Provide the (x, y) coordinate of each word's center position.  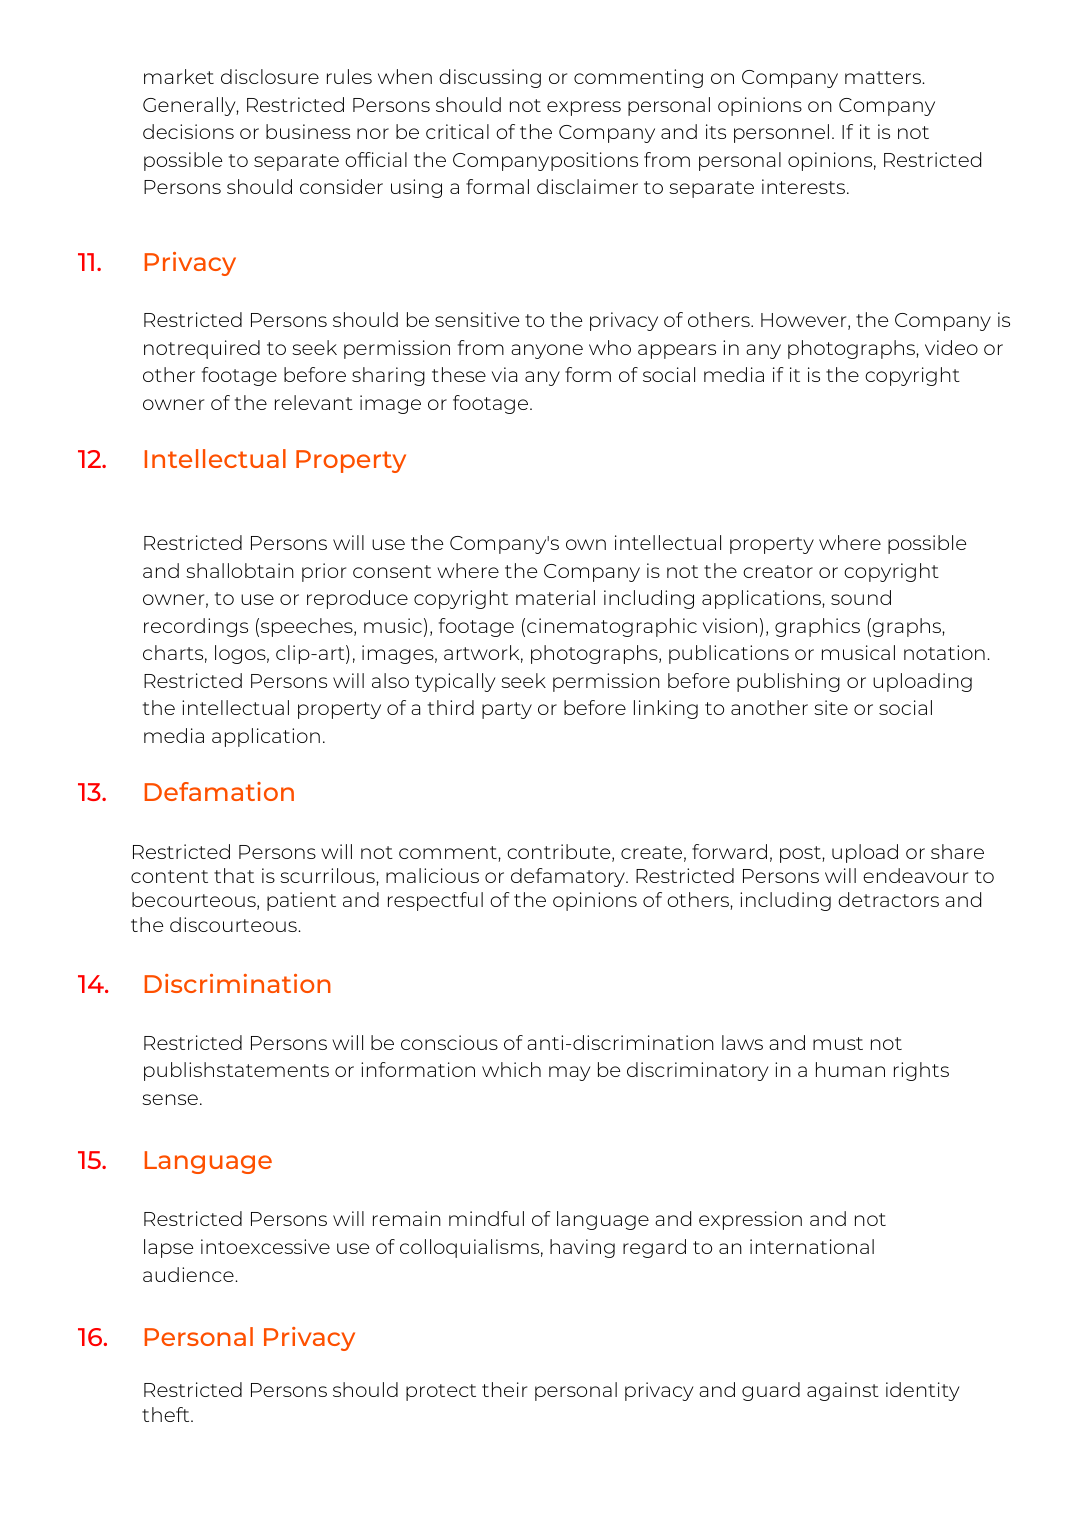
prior (324, 572)
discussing (490, 78)
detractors (888, 899)
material (555, 597)
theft (167, 1414)
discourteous (234, 924)
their (504, 1389)
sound (861, 597)
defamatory (569, 877)
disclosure (270, 76)
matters (884, 77)
